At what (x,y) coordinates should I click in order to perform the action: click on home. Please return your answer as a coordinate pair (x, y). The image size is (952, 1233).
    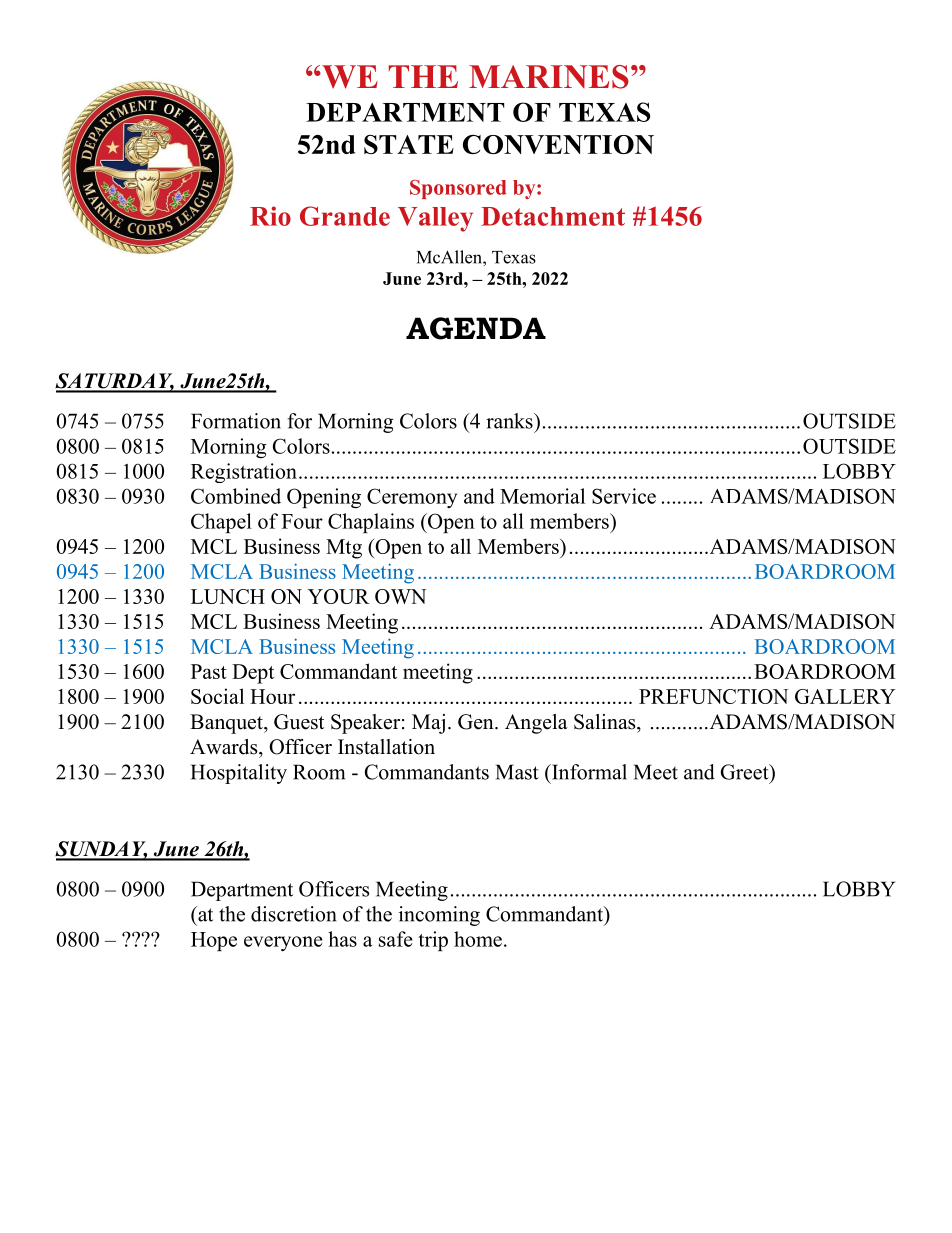
    Looking at the image, I should click on (478, 939).
